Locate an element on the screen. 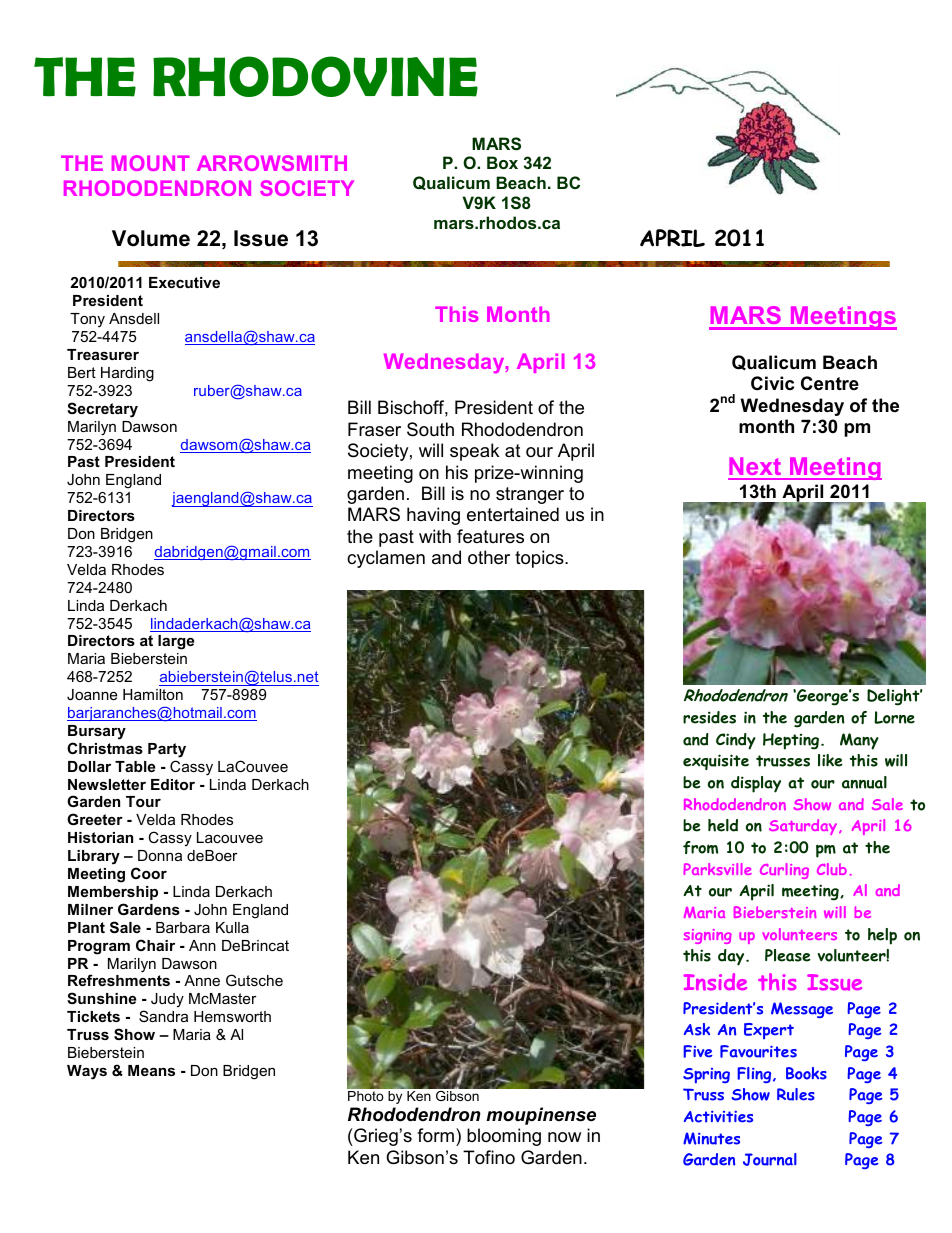  blooming is located at coordinates (504, 1137).
